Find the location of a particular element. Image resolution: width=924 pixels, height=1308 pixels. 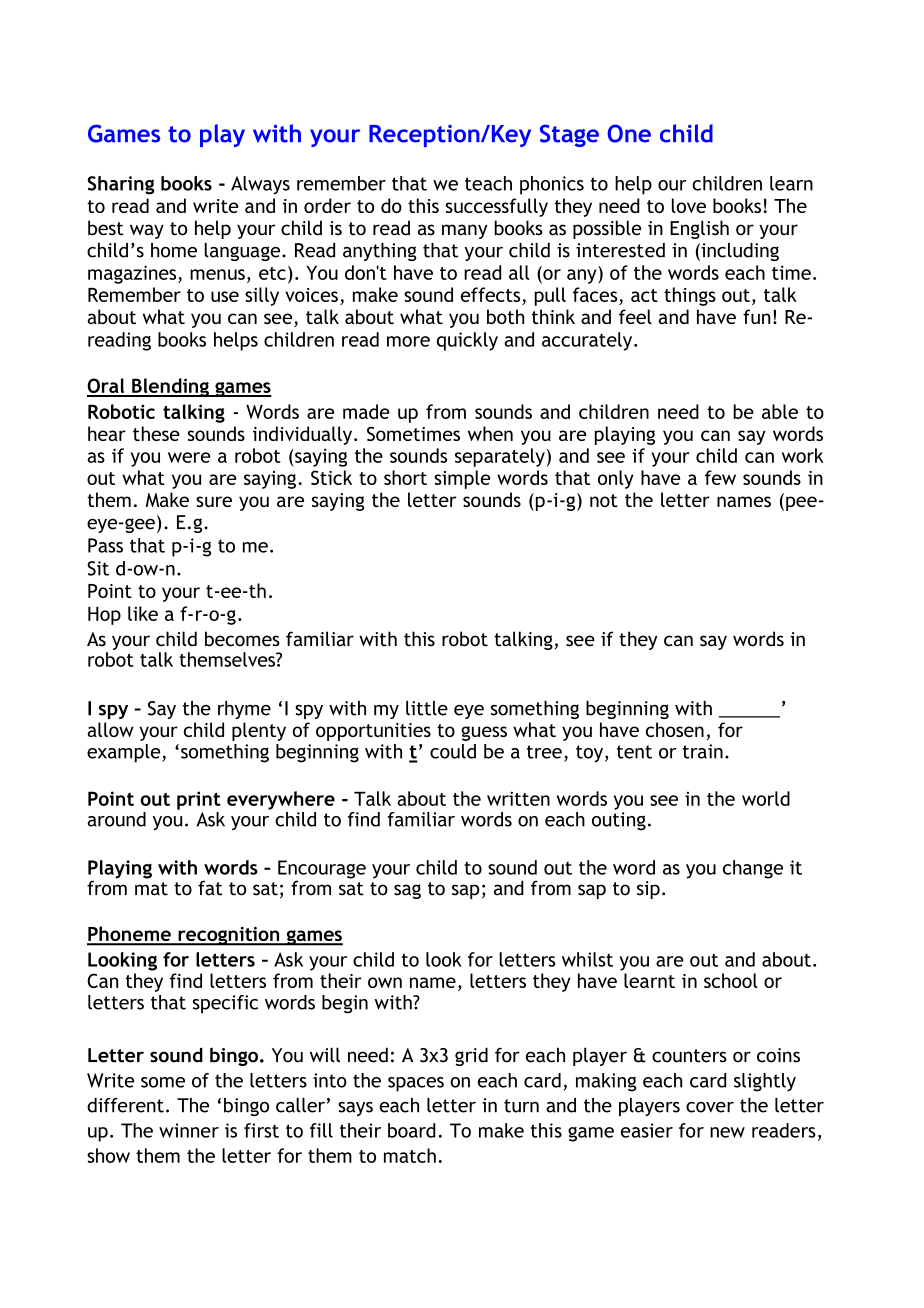

new is located at coordinates (727, 1132).
